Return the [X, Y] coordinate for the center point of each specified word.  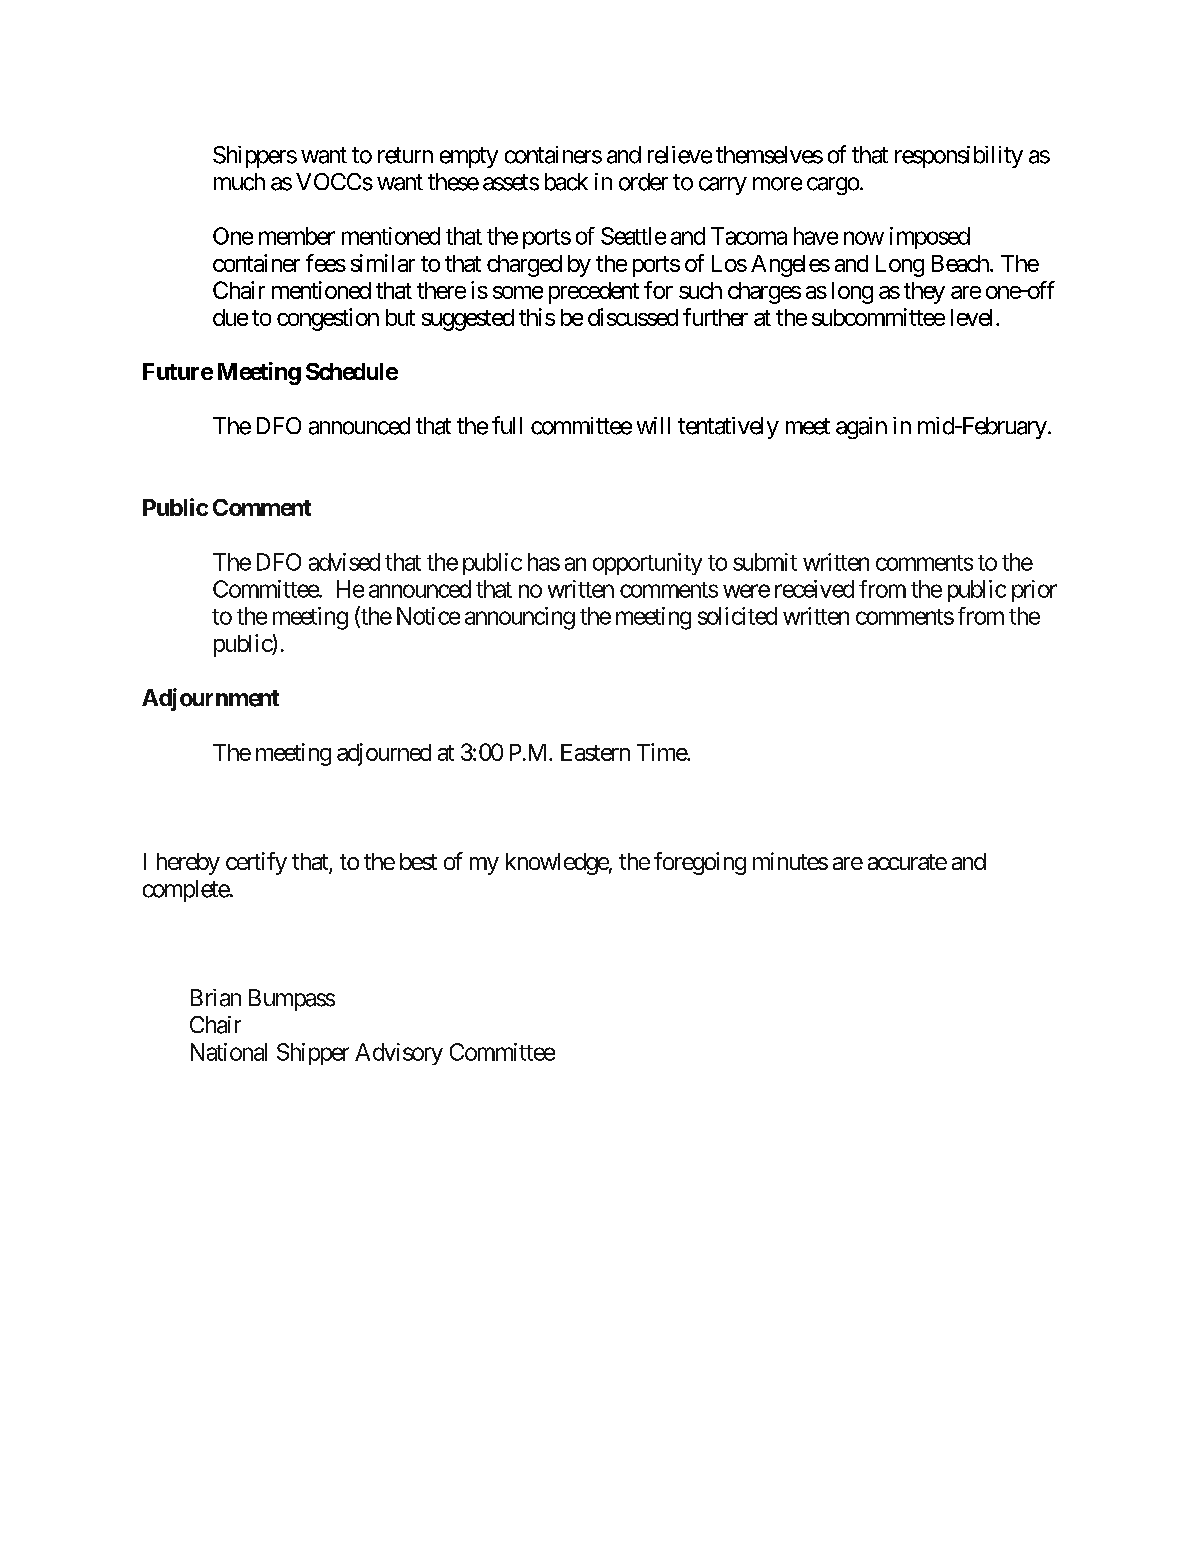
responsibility [959, 157]
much [239, 182]
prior [1034, 591]
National [229, 1052]
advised [344, 562]
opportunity [647, 564]
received [814, 589]
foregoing [700, 863]
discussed [633, 317]
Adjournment [210, 699]
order [643, 182]
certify [256, 863]
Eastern [595, 752]
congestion [328, 319]
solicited [737, 616]
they [924, 293]
